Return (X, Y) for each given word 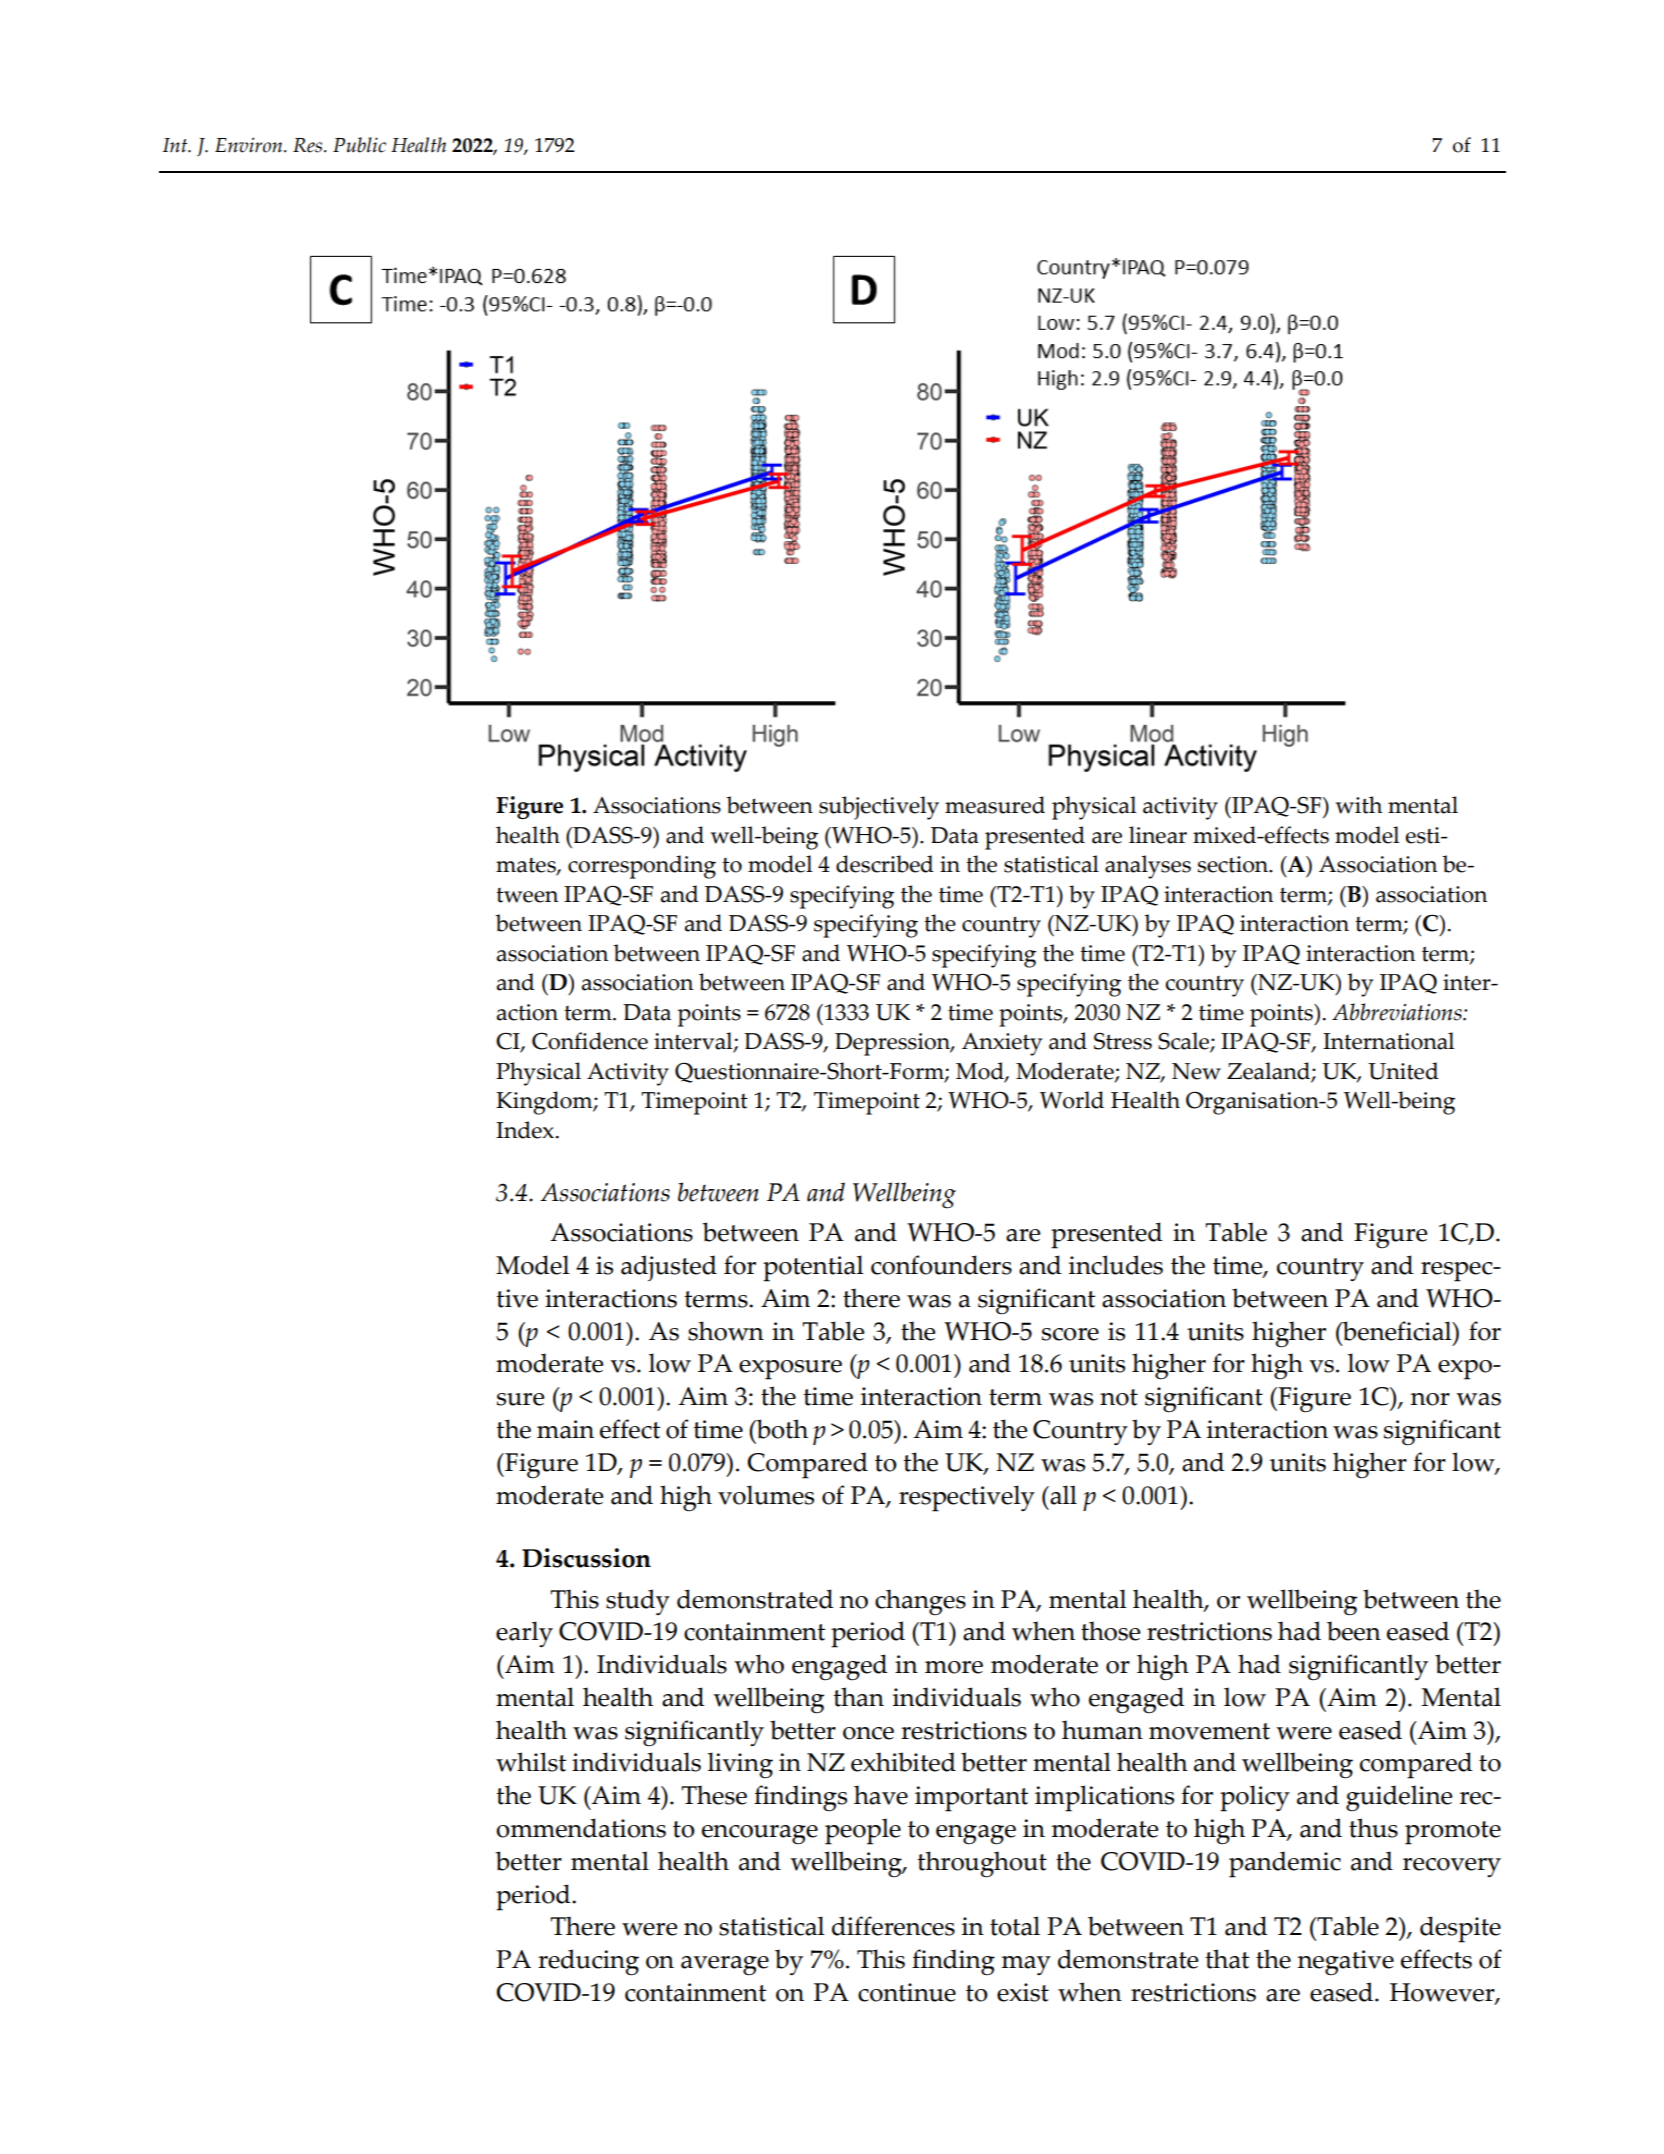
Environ (250, 145)
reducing (588, 1962)
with (1359, 805)
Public (359, 145)
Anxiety (1002, 1044)
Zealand (1269, 1072)
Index (525, 1130)
